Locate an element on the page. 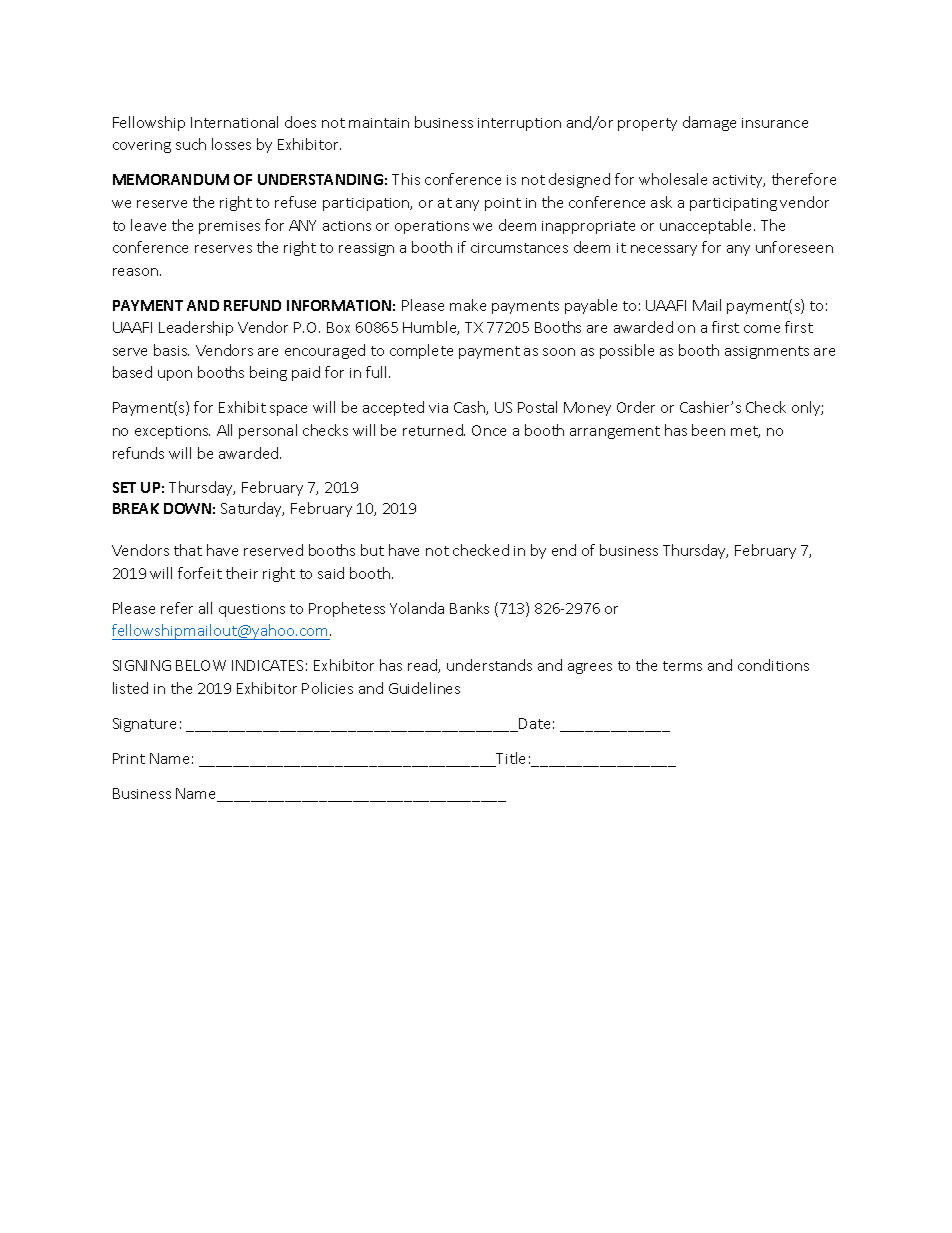 This document has width=952, height=1233. been is located at coordinates (708, 430).
